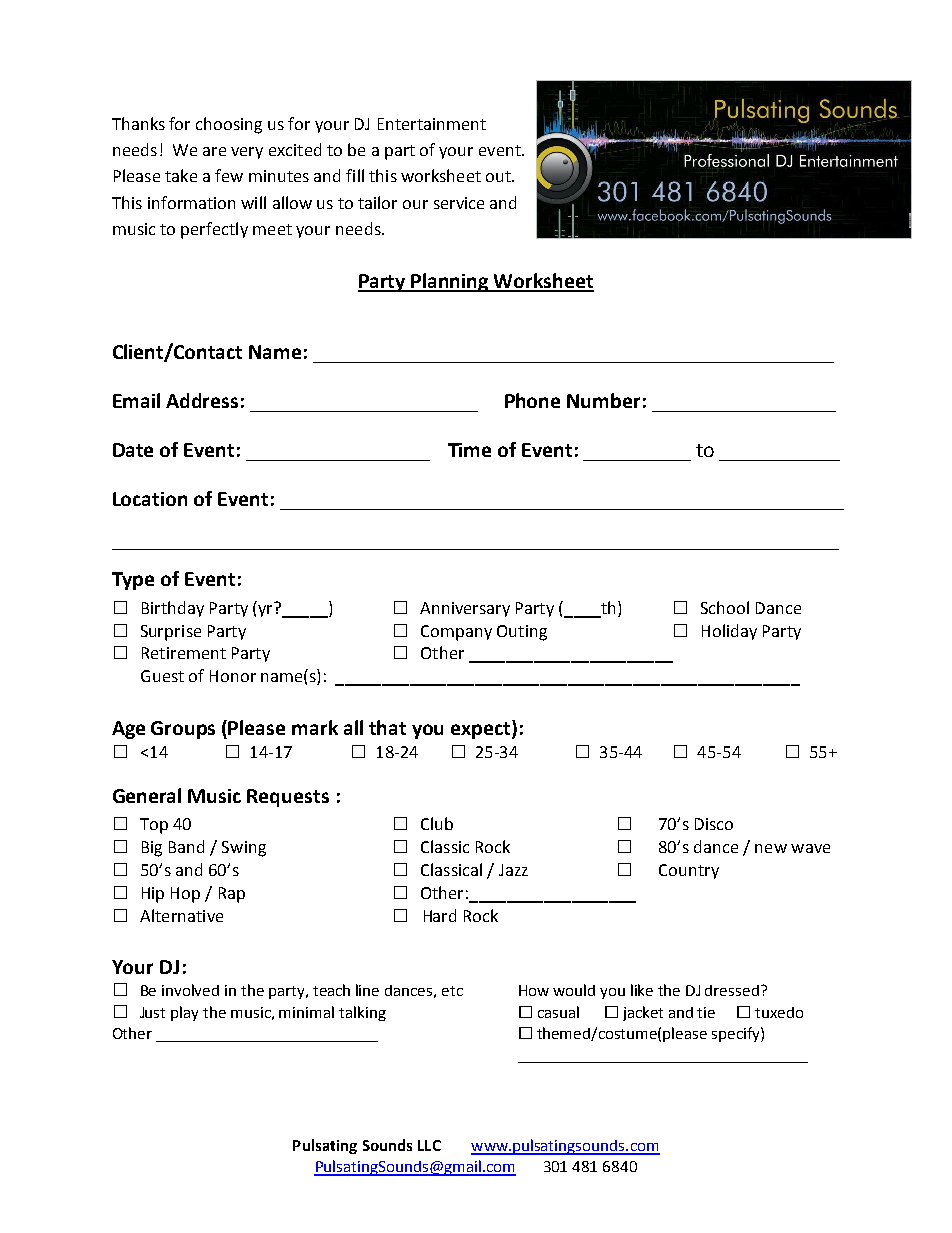 This document has height=1233, width=952. I want to click on play, so click(184, 1013).
